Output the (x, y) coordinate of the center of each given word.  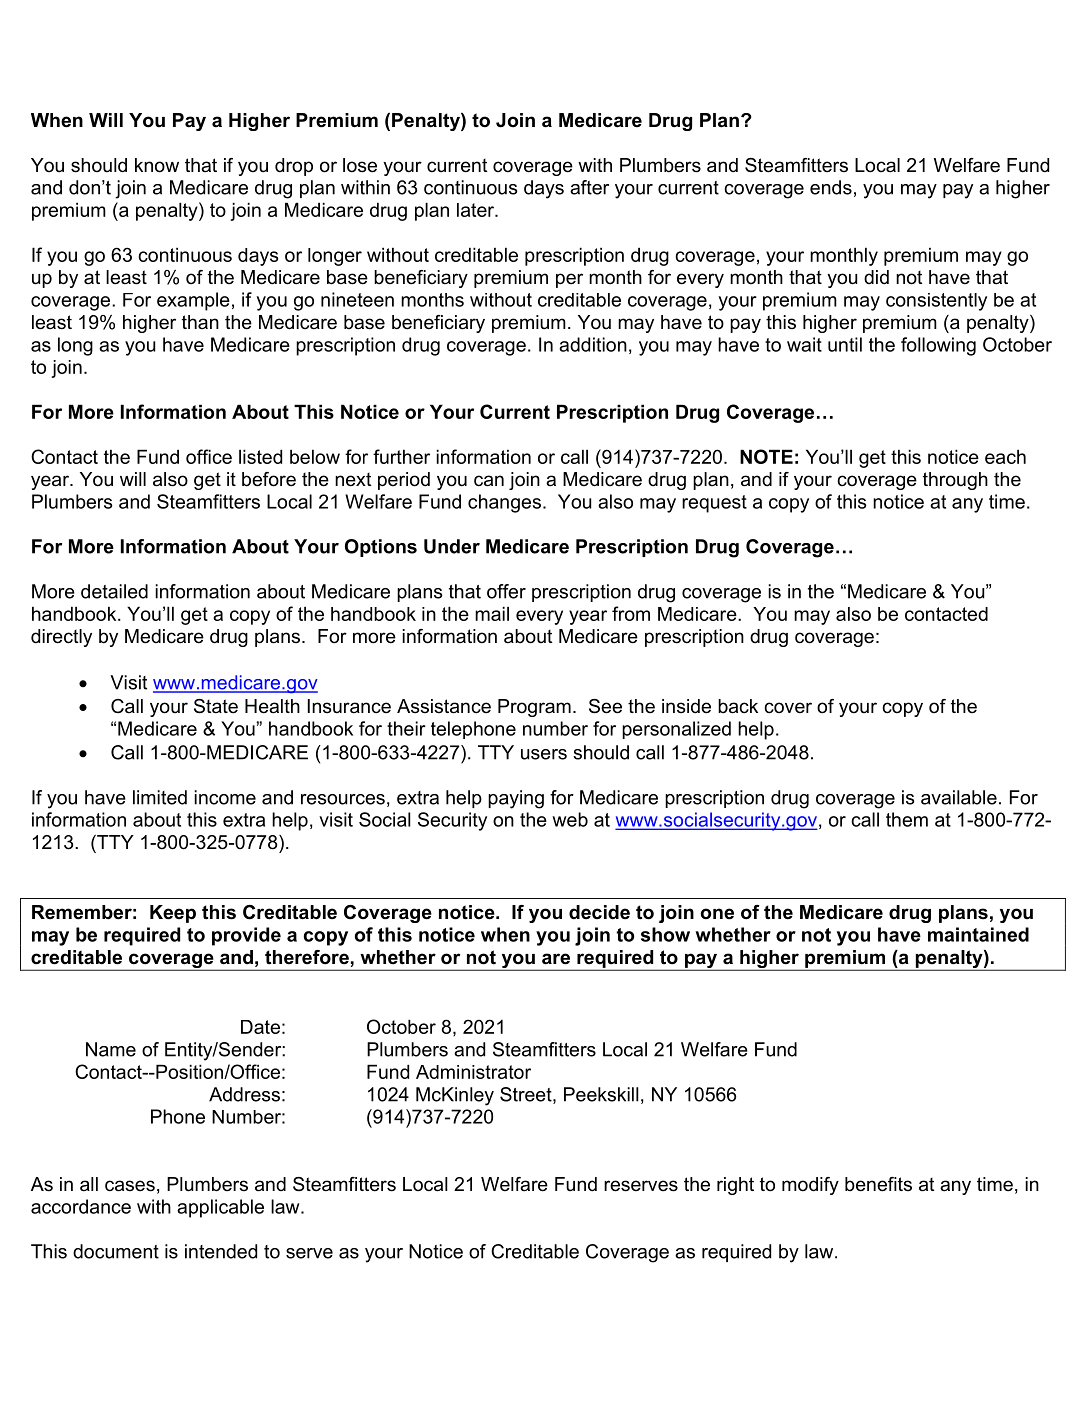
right (735, 1186)
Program (534, 708)
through (955, 481)
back (738, 706)
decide (599, 912)
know (157, 165)
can (489, 481)
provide (246, 936)
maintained (978, 934)
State (216, 706)
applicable (220, 1208)
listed (260, 456)
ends (831, 187)
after (589, 187)
